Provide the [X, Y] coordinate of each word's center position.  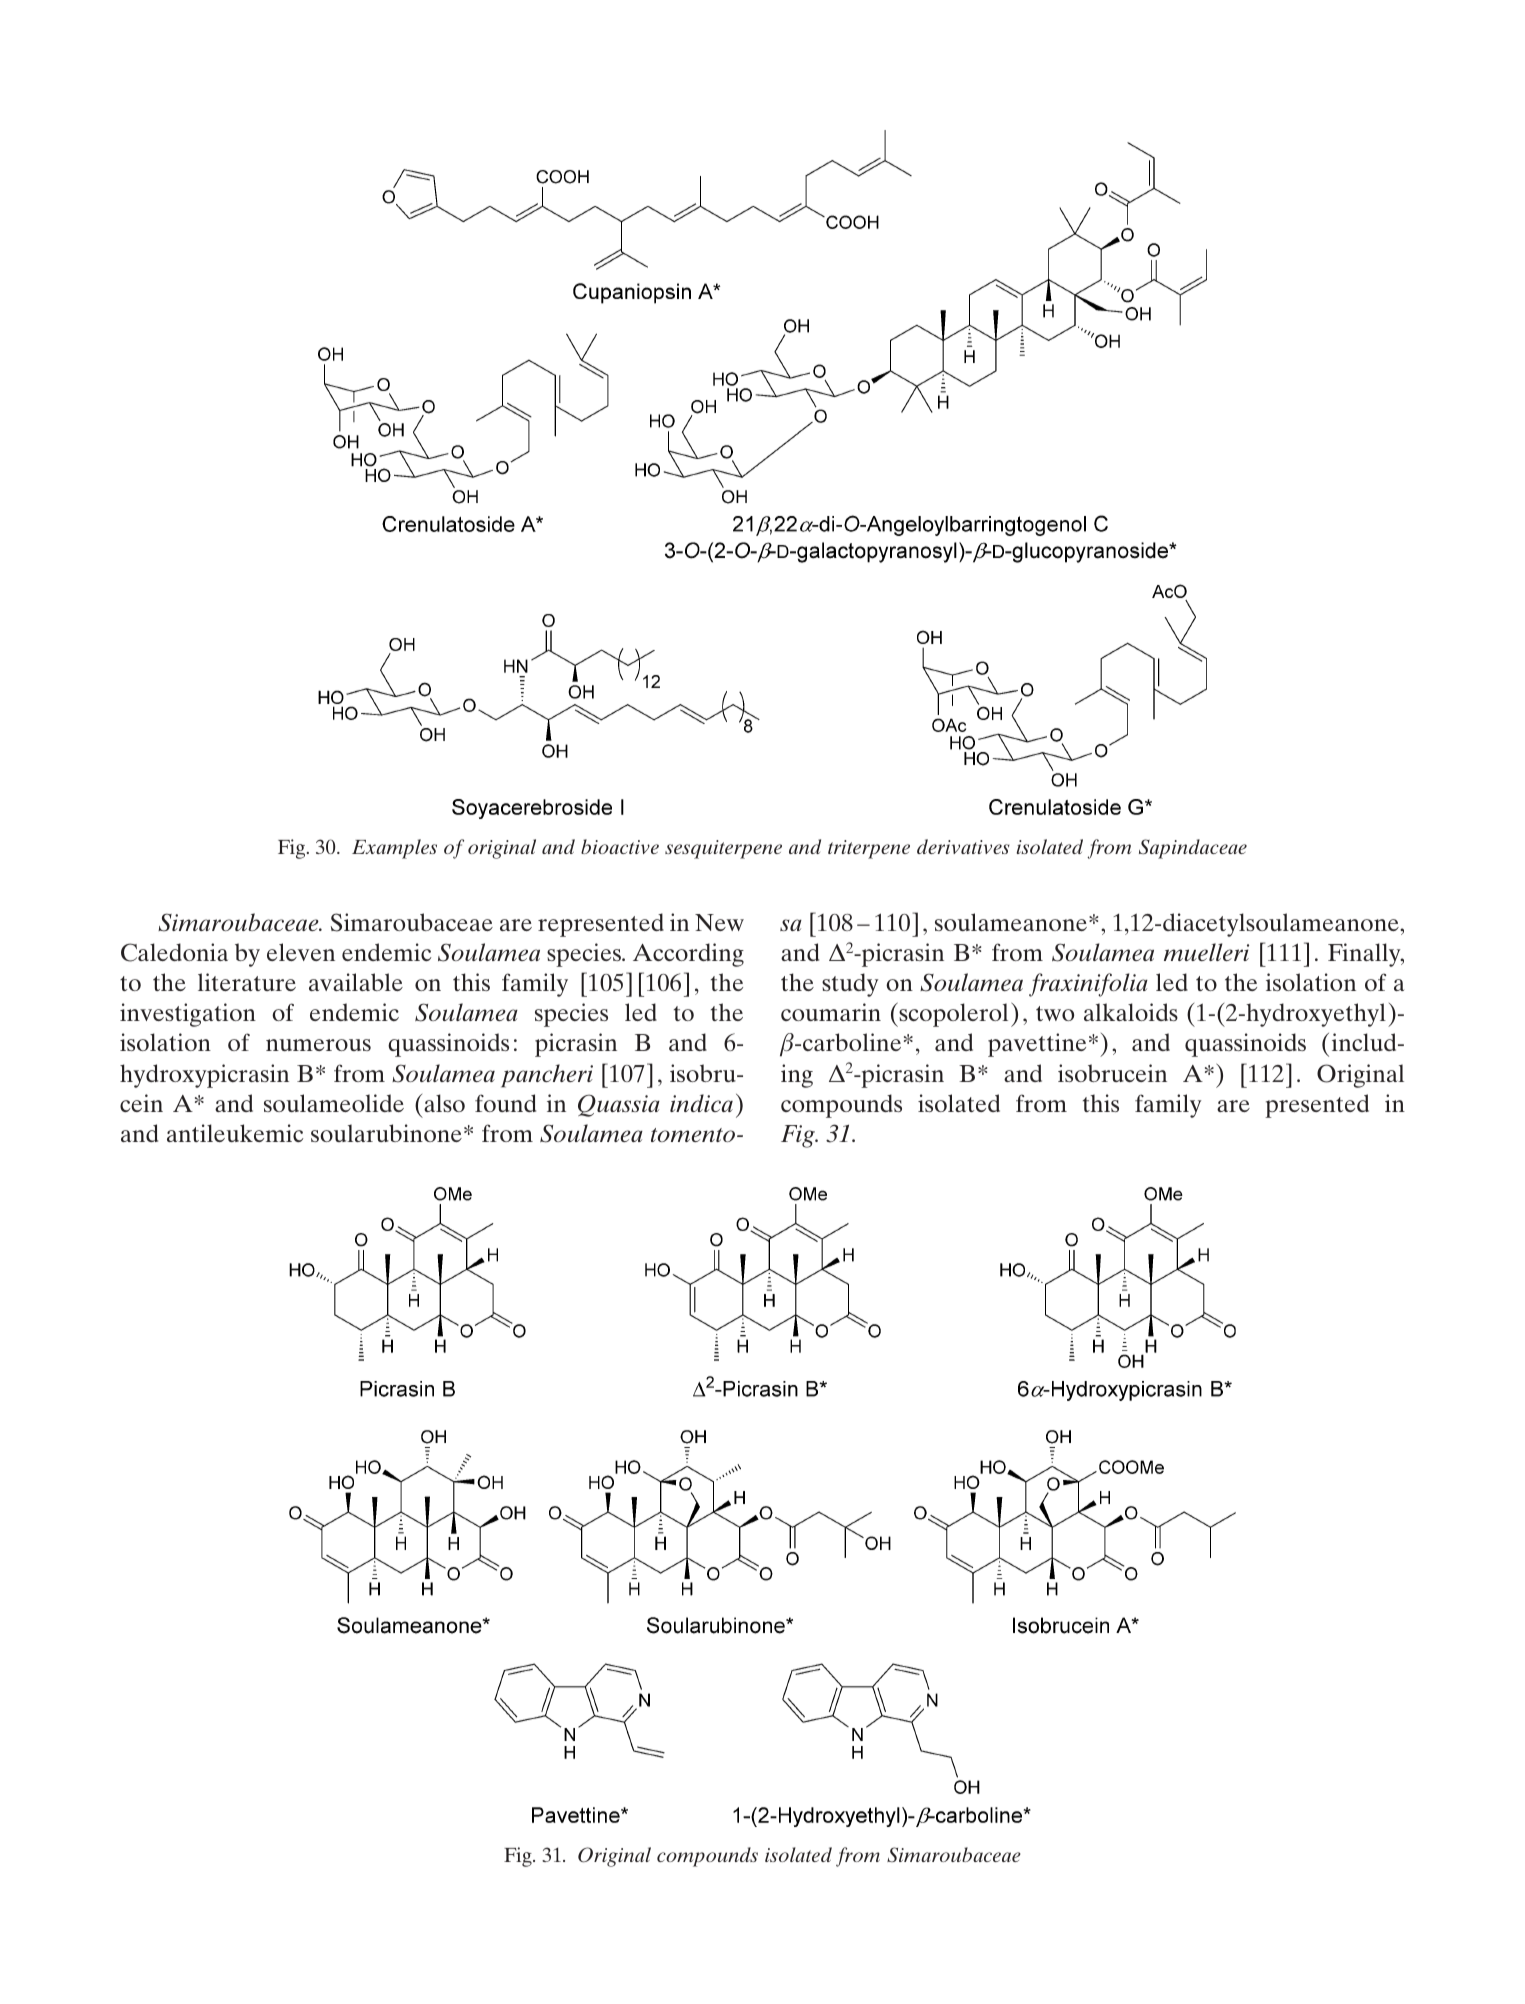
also [444, 1103]
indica [701, 1103]
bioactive [620, 846]
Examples [394, 849]
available [356, 982]
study [850, 985]
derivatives [963, 846]
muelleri [1206, 952]
